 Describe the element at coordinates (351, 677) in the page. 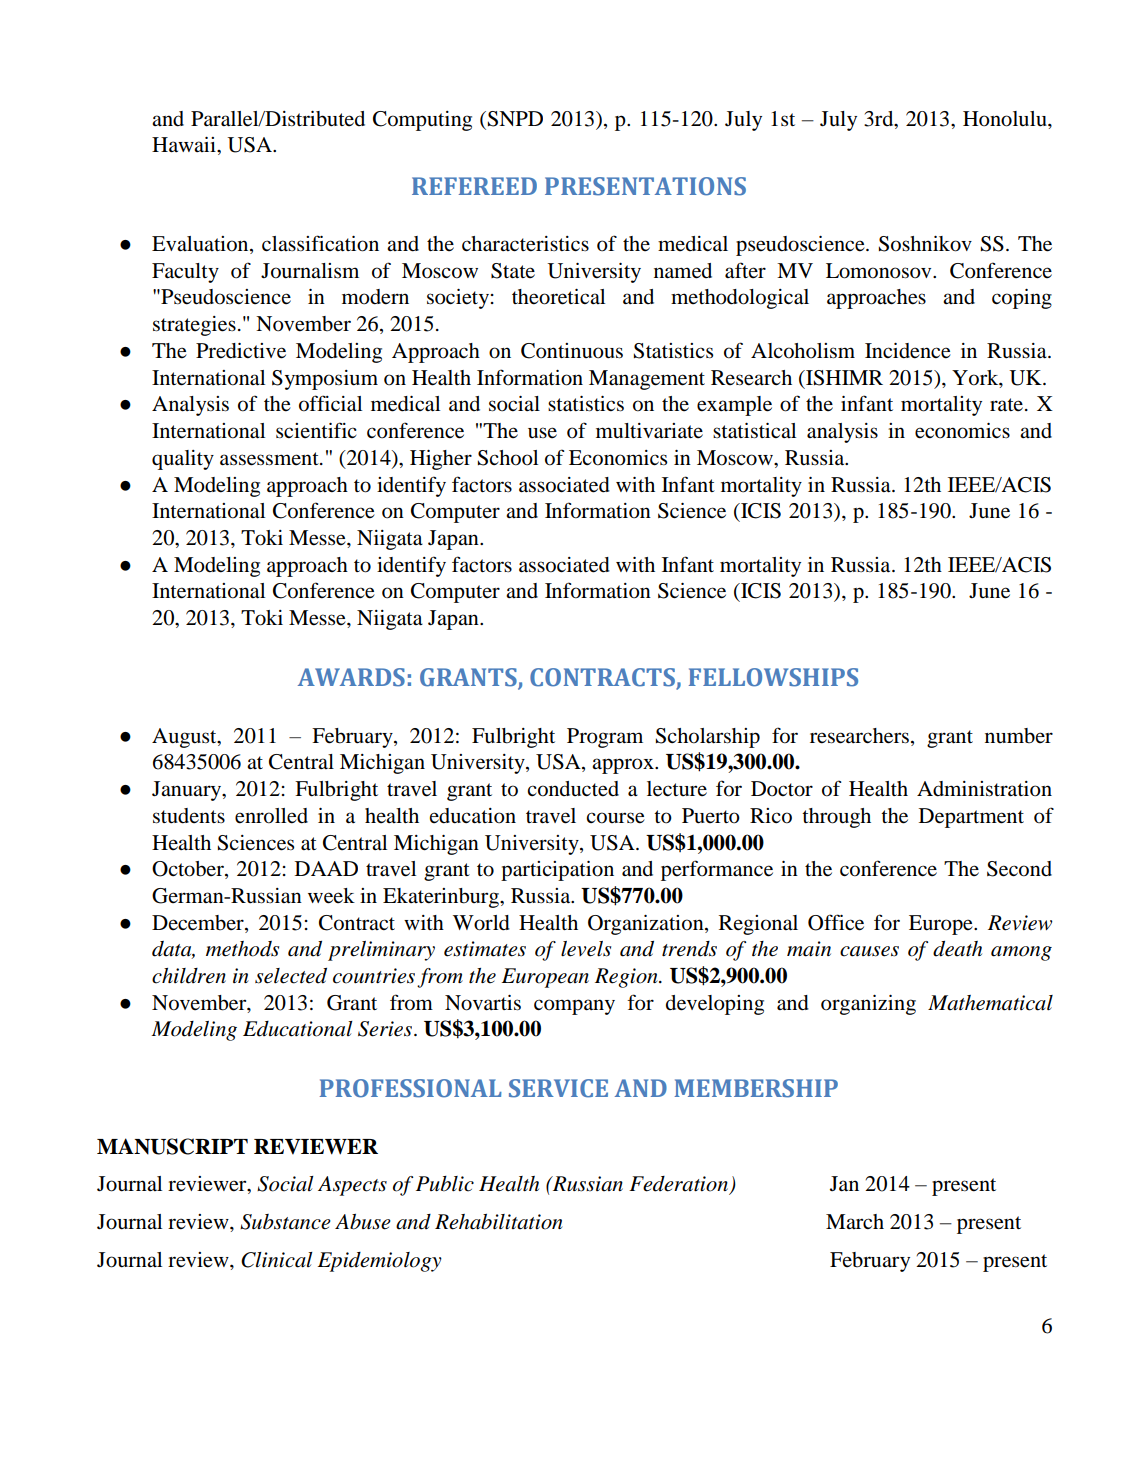

I see `AWARDS` at that location.
